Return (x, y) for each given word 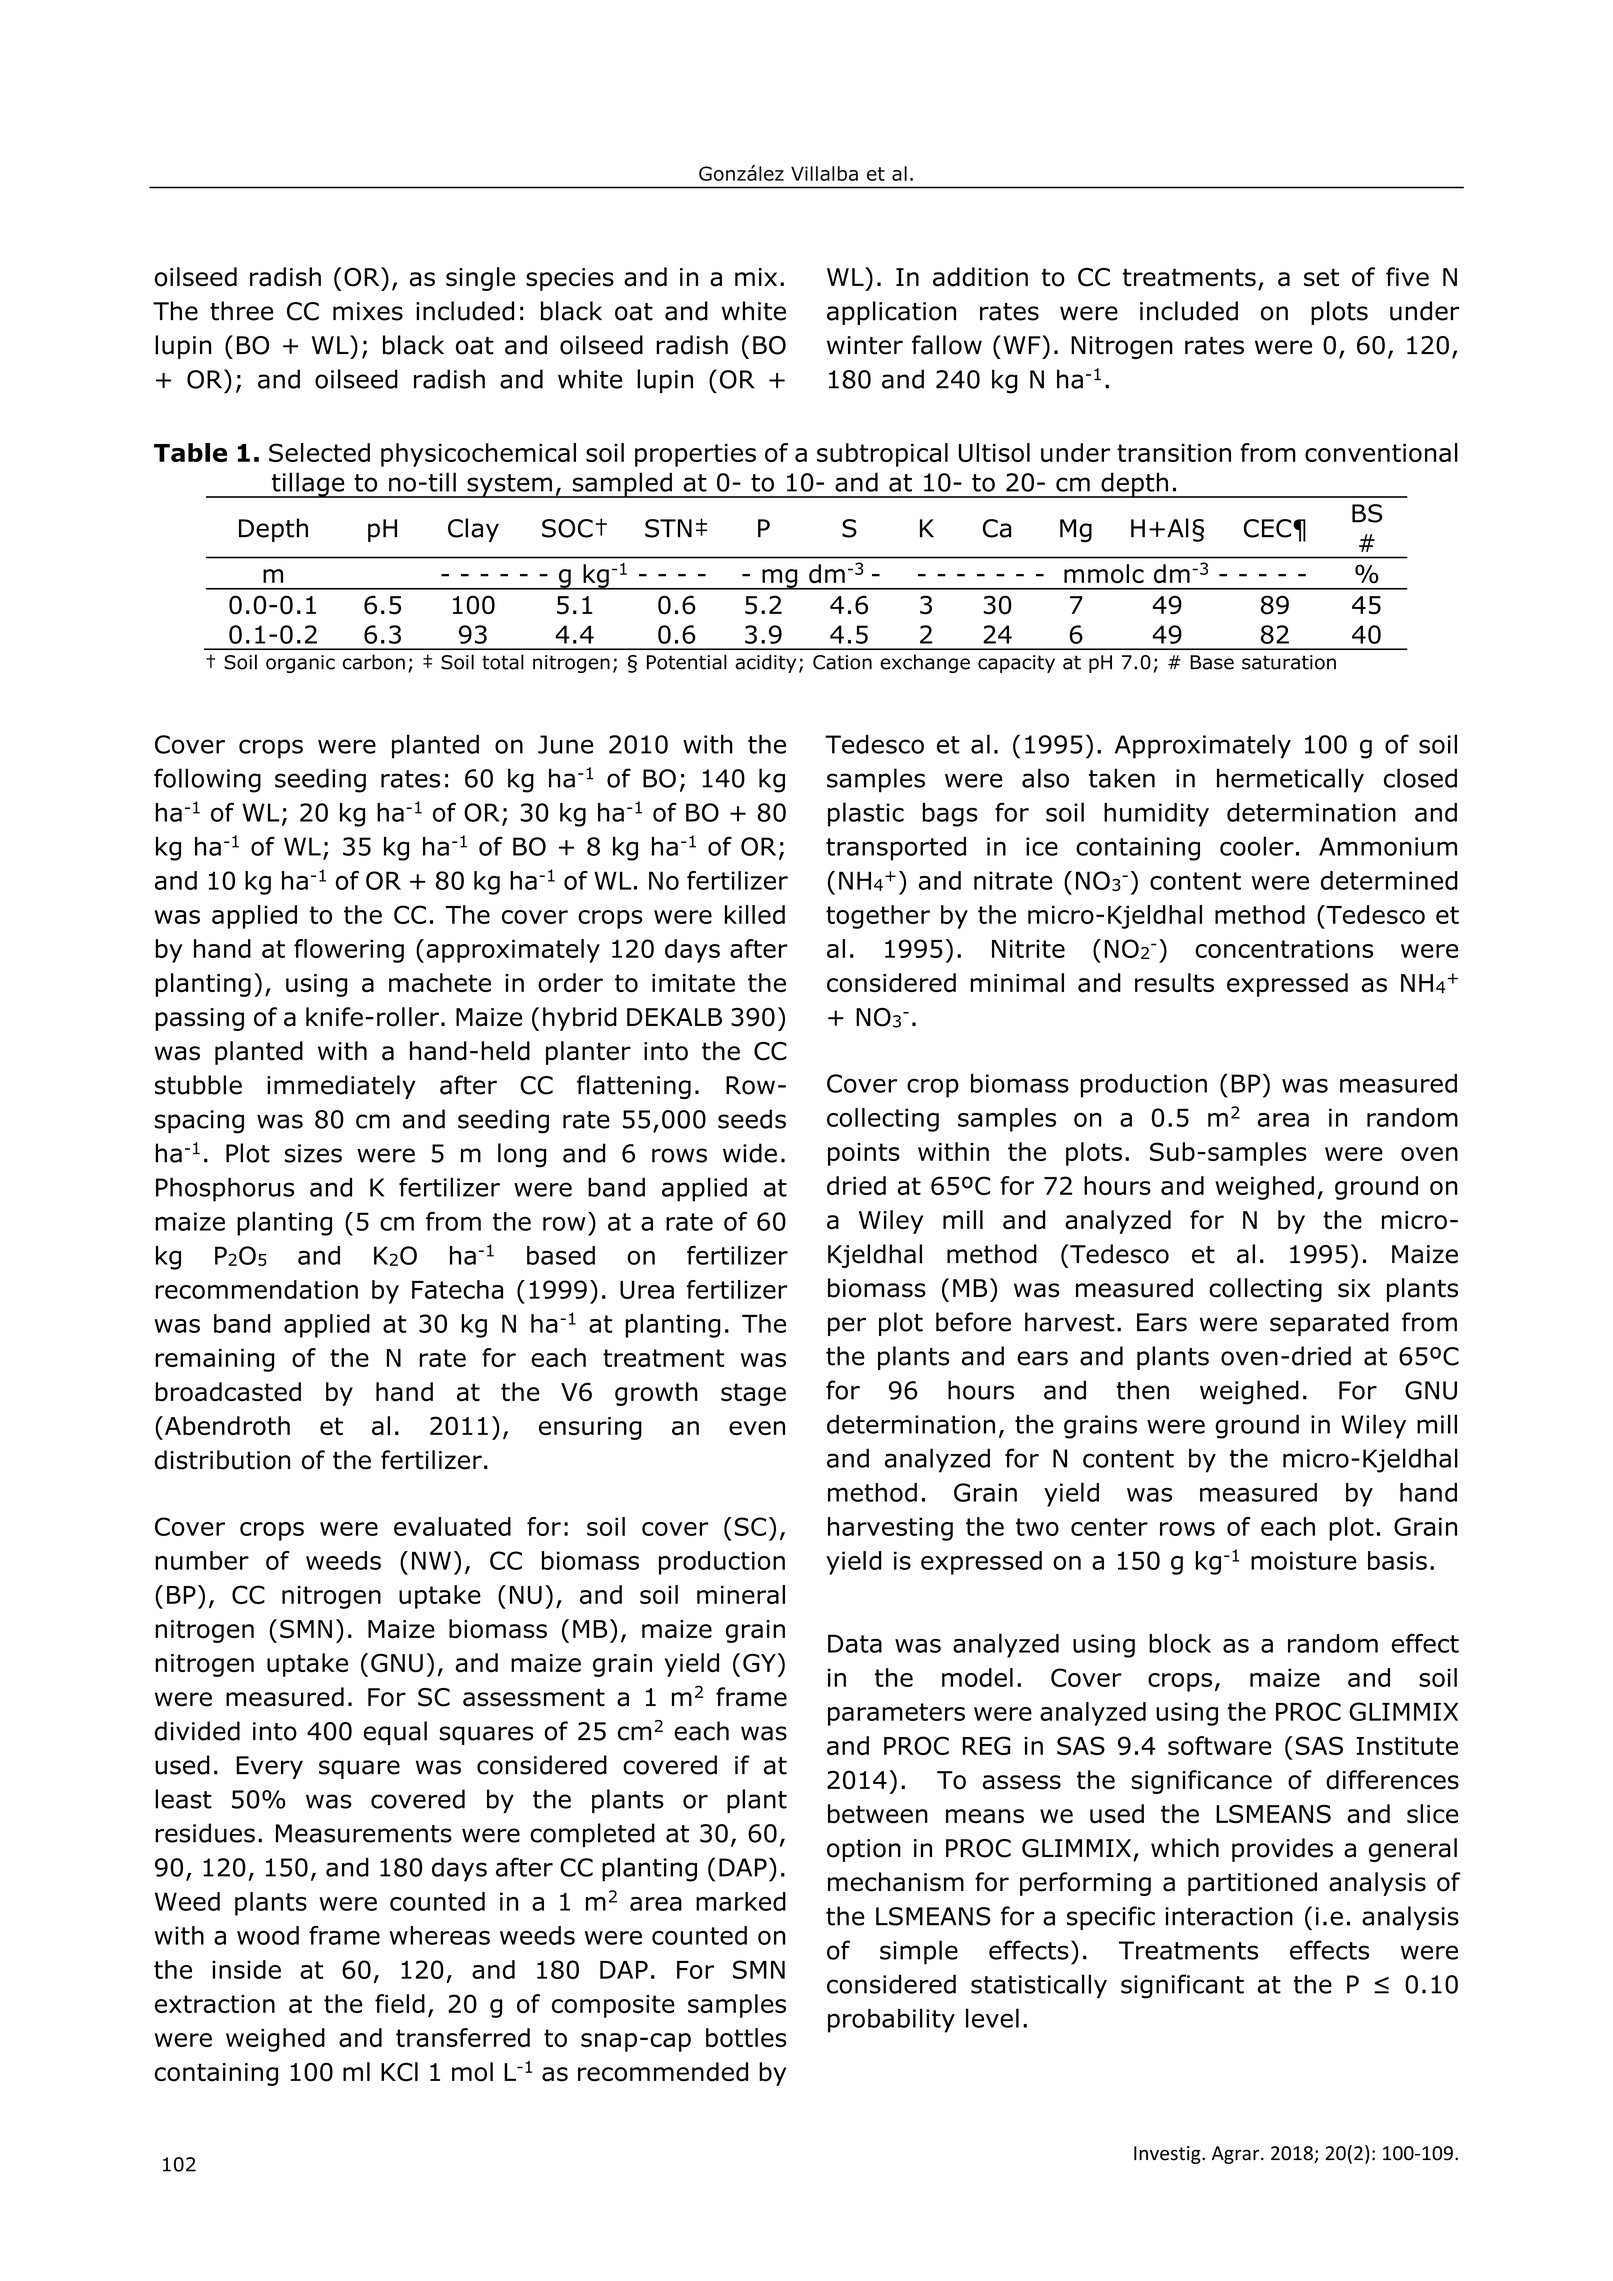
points (864, 1154)
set (1321, 277)
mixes (368, 311)
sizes (313, 1153)
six (1354, 1288)
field (400, 2003)
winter (865, 345)
